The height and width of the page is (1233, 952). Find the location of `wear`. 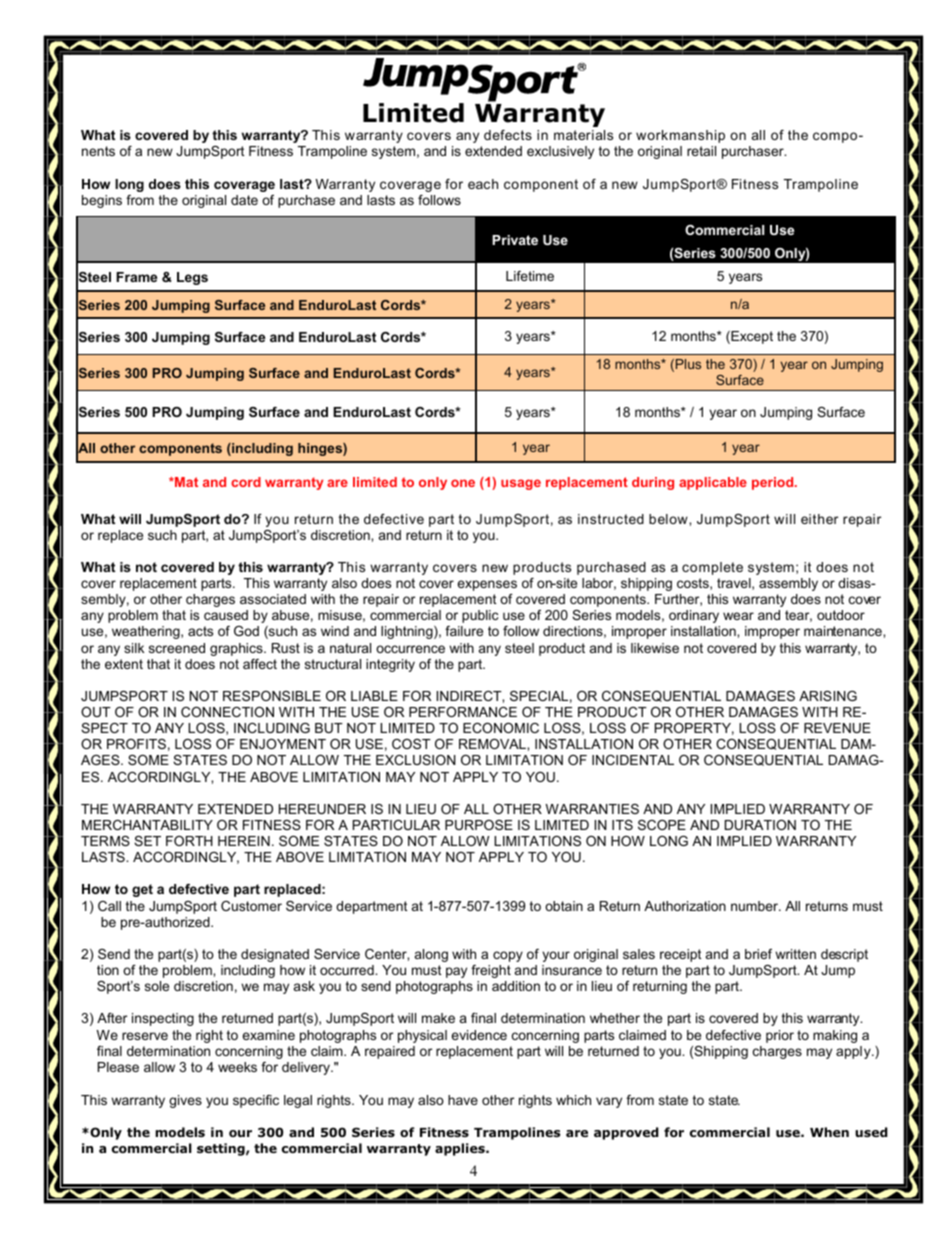

wear is located at coordinates (738, 616).
